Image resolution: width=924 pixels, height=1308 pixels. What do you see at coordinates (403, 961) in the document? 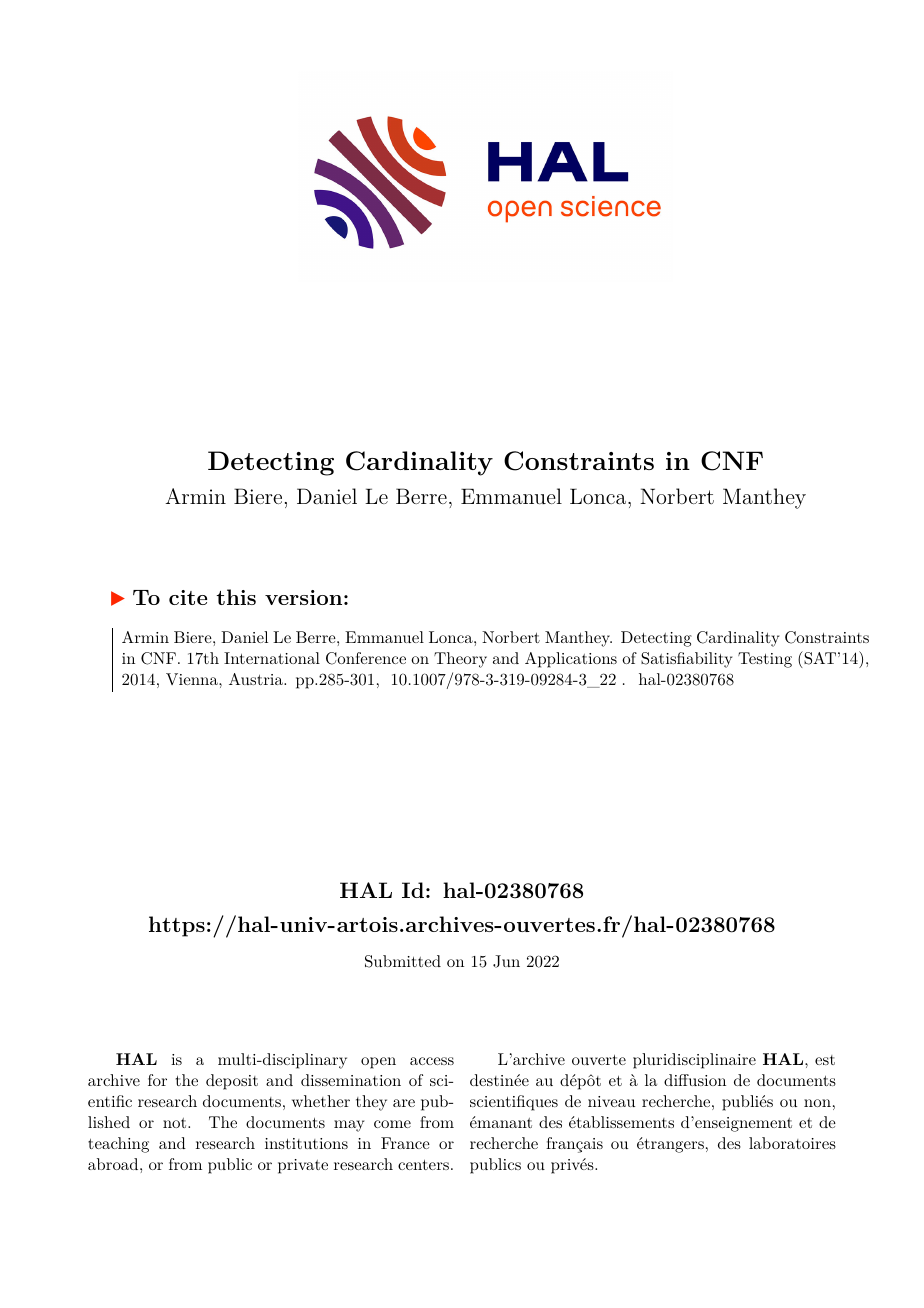
I see `Submitted` at bounding box center [403, 961].
